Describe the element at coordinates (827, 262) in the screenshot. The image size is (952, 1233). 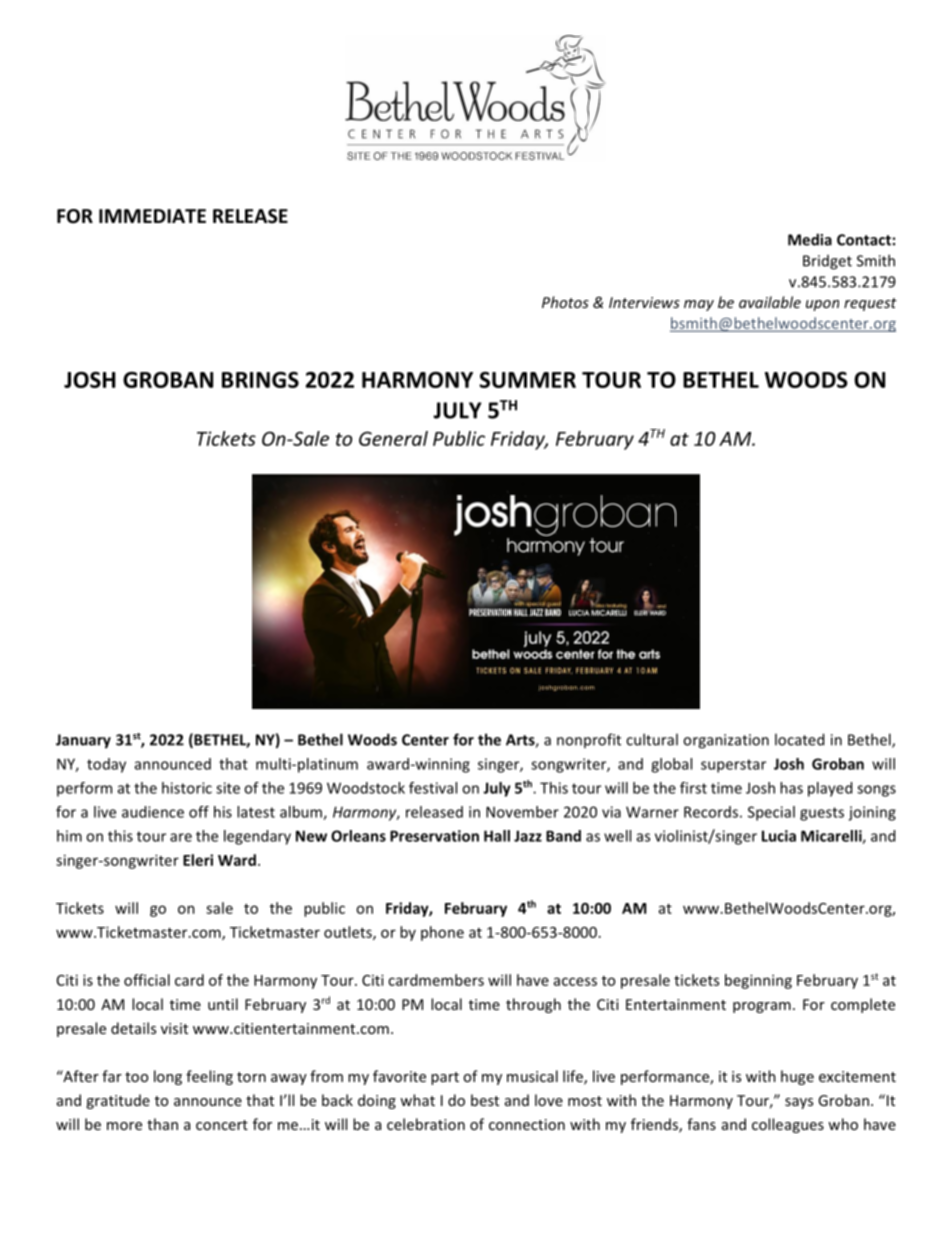
I see `Bridget` at that location.
